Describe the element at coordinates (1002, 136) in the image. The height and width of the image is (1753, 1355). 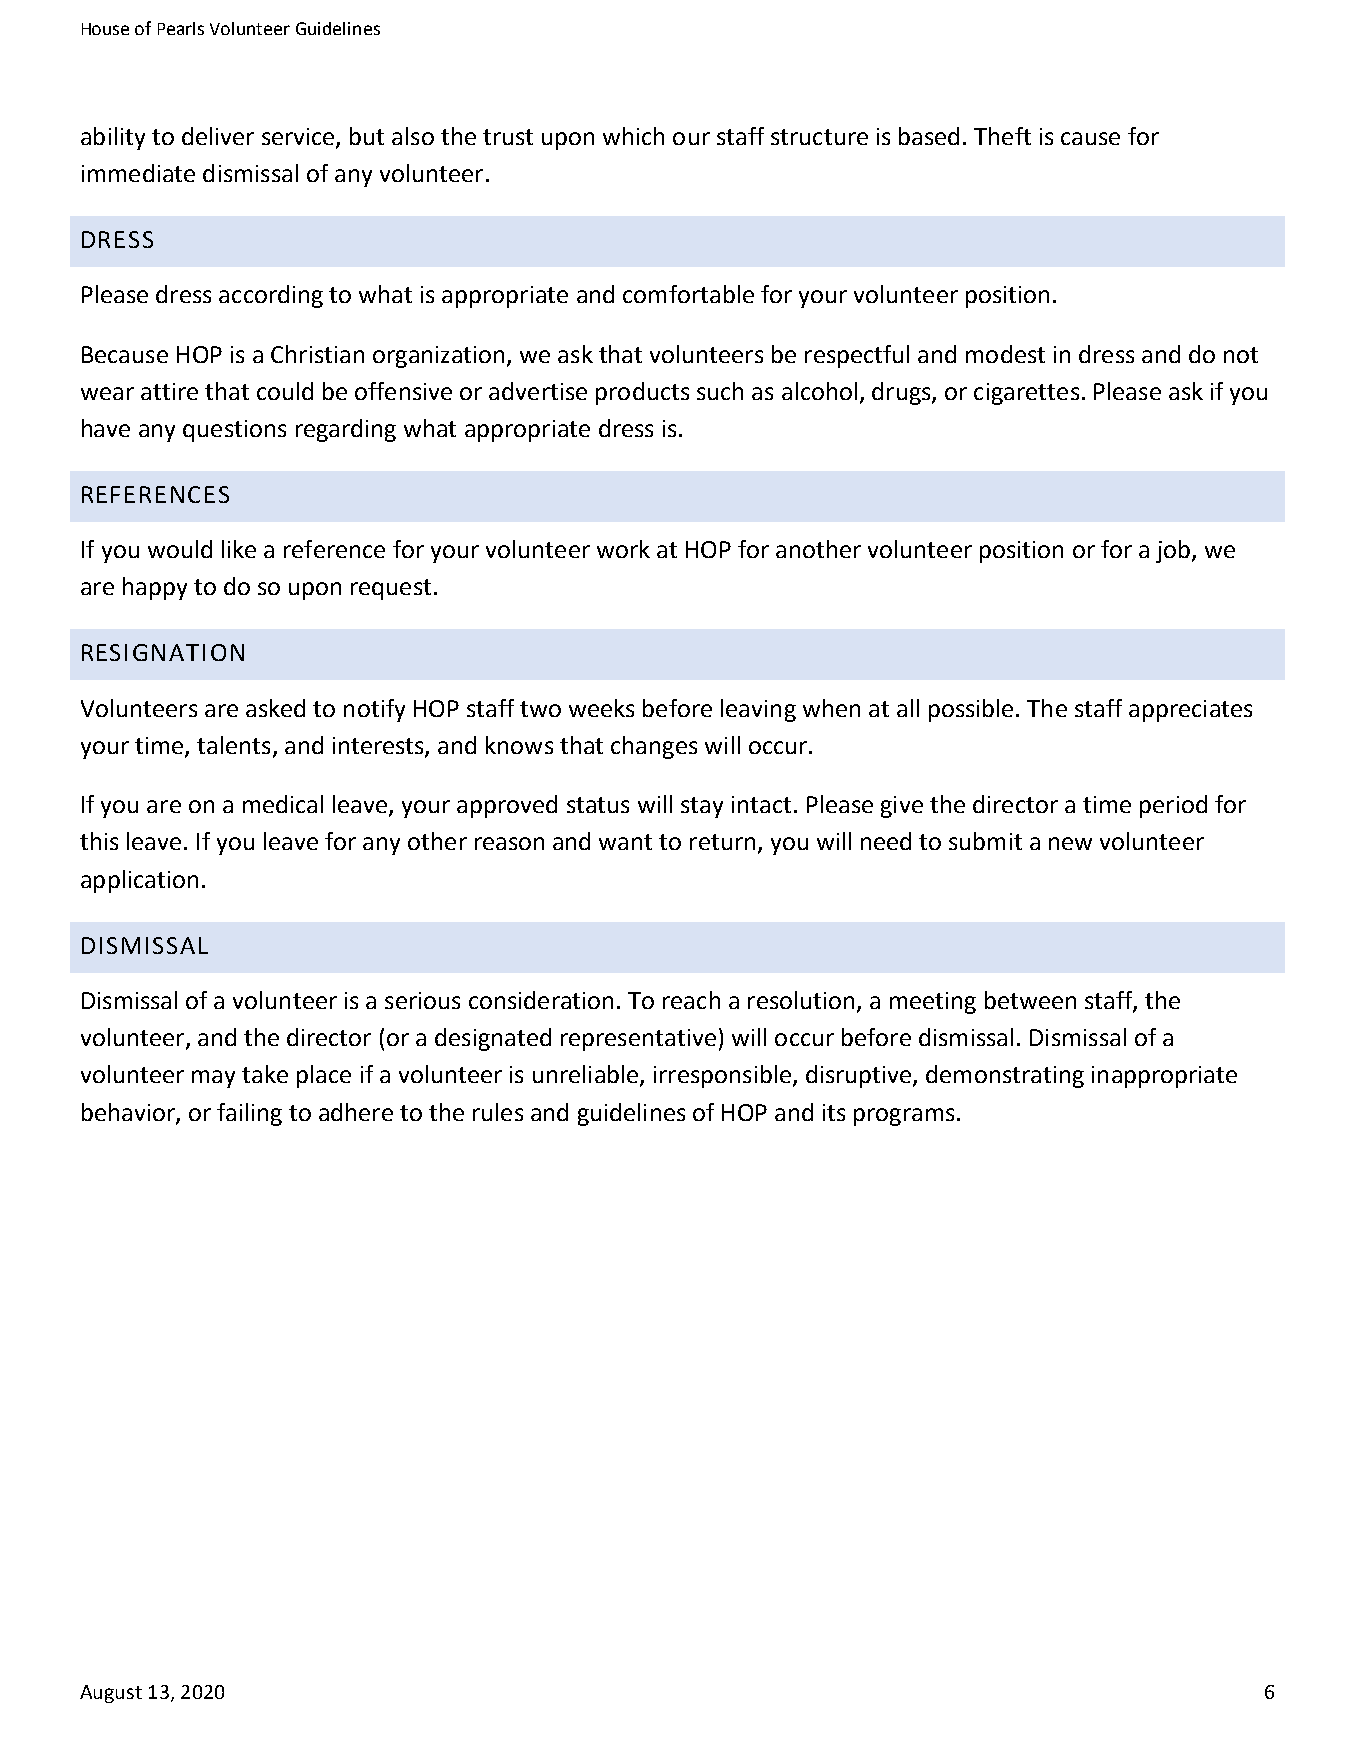
I see `Theft` at that location.
